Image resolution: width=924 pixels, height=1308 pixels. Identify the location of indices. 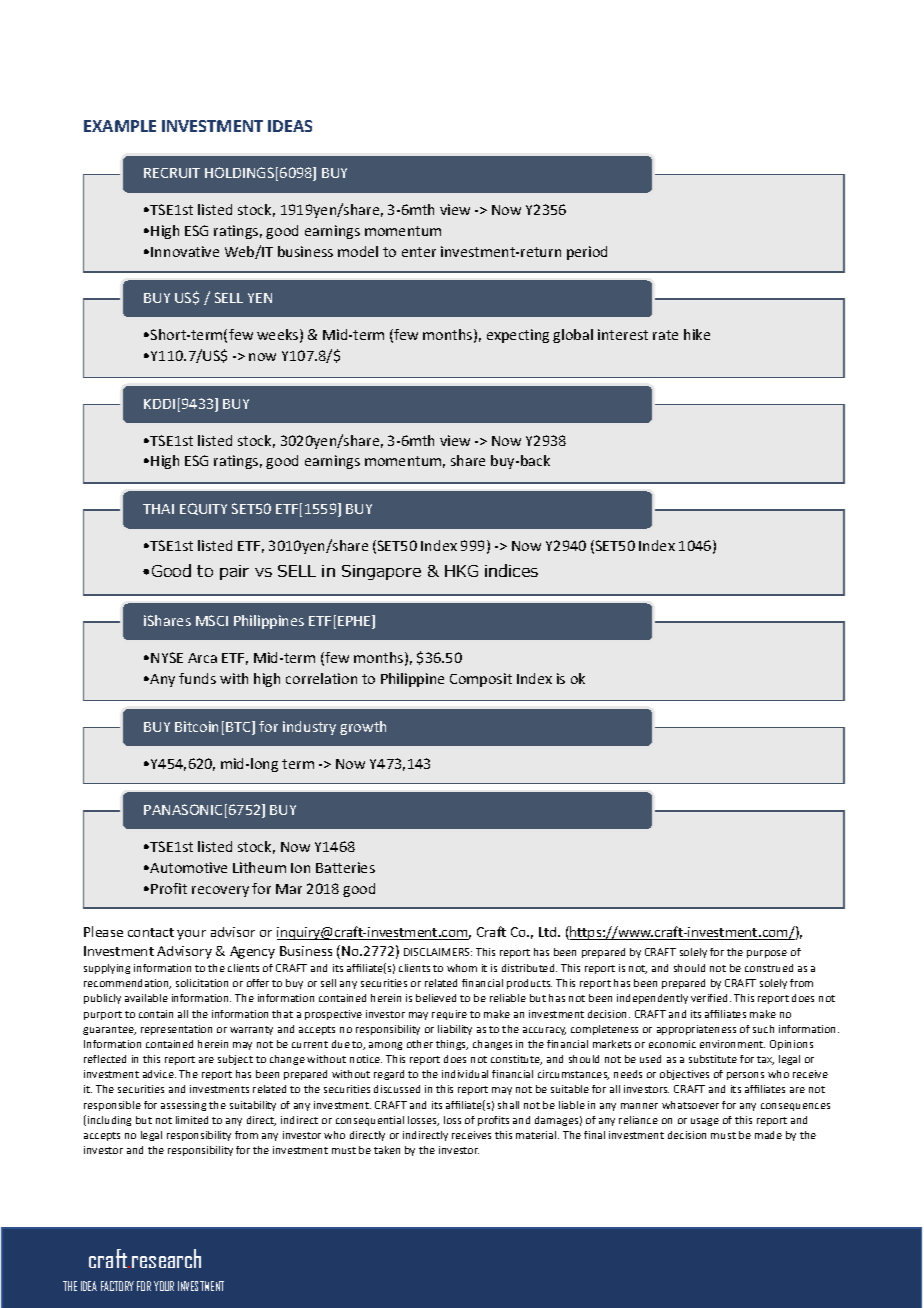
(511, 570).
